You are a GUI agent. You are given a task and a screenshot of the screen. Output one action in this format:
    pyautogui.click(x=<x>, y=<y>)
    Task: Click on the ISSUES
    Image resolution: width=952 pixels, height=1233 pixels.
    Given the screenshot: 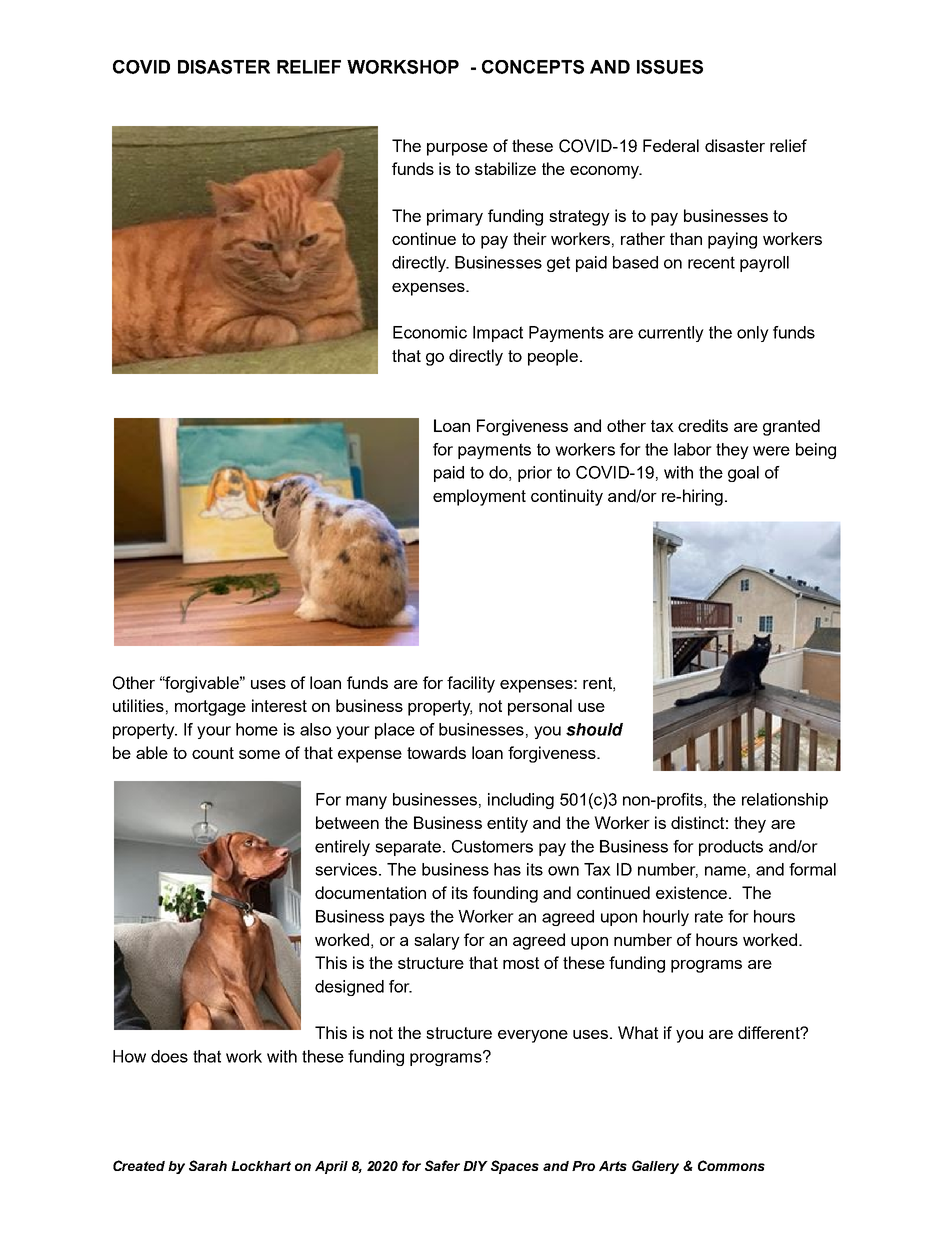 What is the action you would take?
    pyautogui.click(x=670, y=67)
